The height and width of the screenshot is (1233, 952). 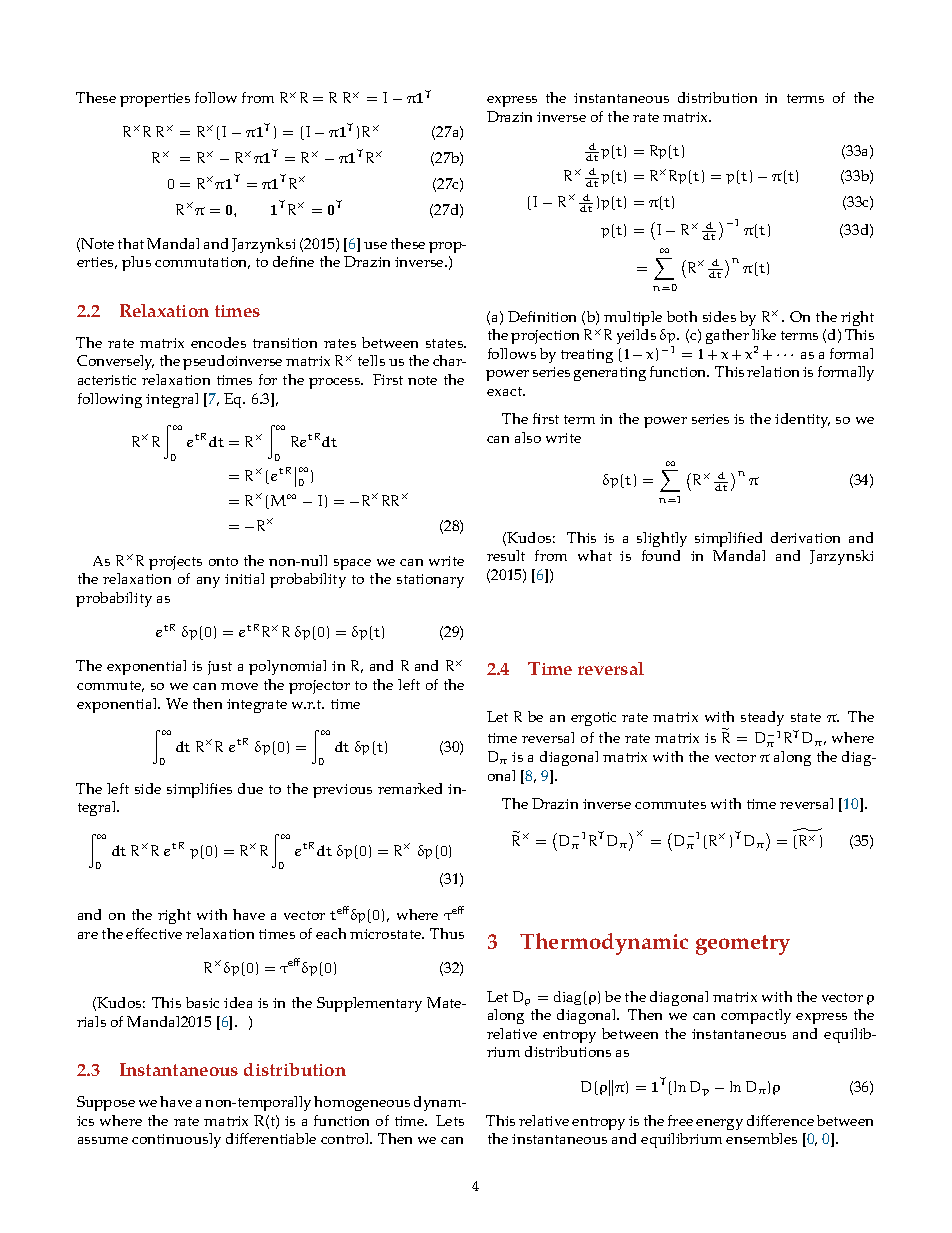 I want to click on remarked, so click(x=410, y=788).
